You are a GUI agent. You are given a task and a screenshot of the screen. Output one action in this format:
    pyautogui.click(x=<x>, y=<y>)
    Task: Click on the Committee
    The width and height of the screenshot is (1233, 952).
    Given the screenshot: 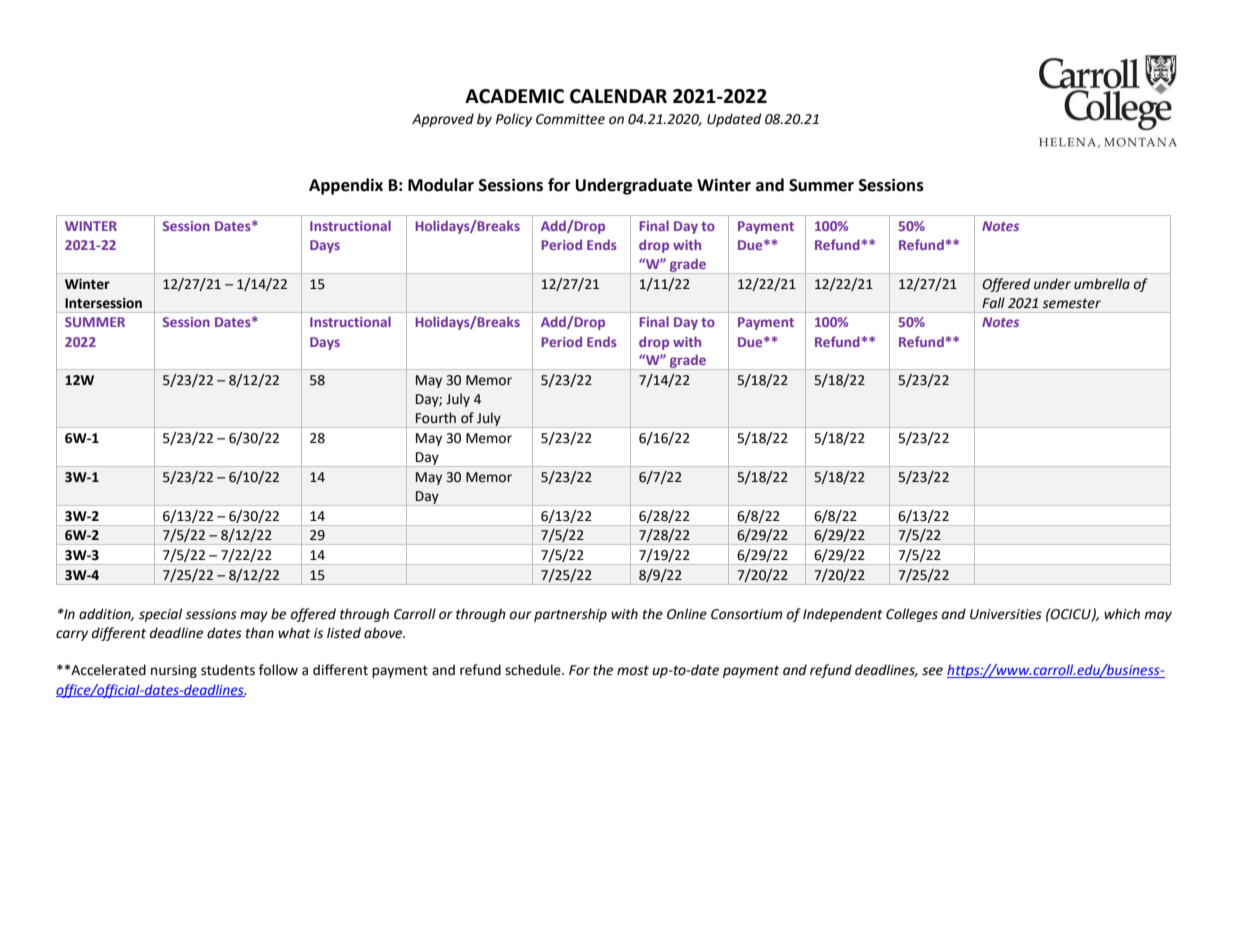 What is the action you would take?
    pyautogui.click(x=570, y=119)
